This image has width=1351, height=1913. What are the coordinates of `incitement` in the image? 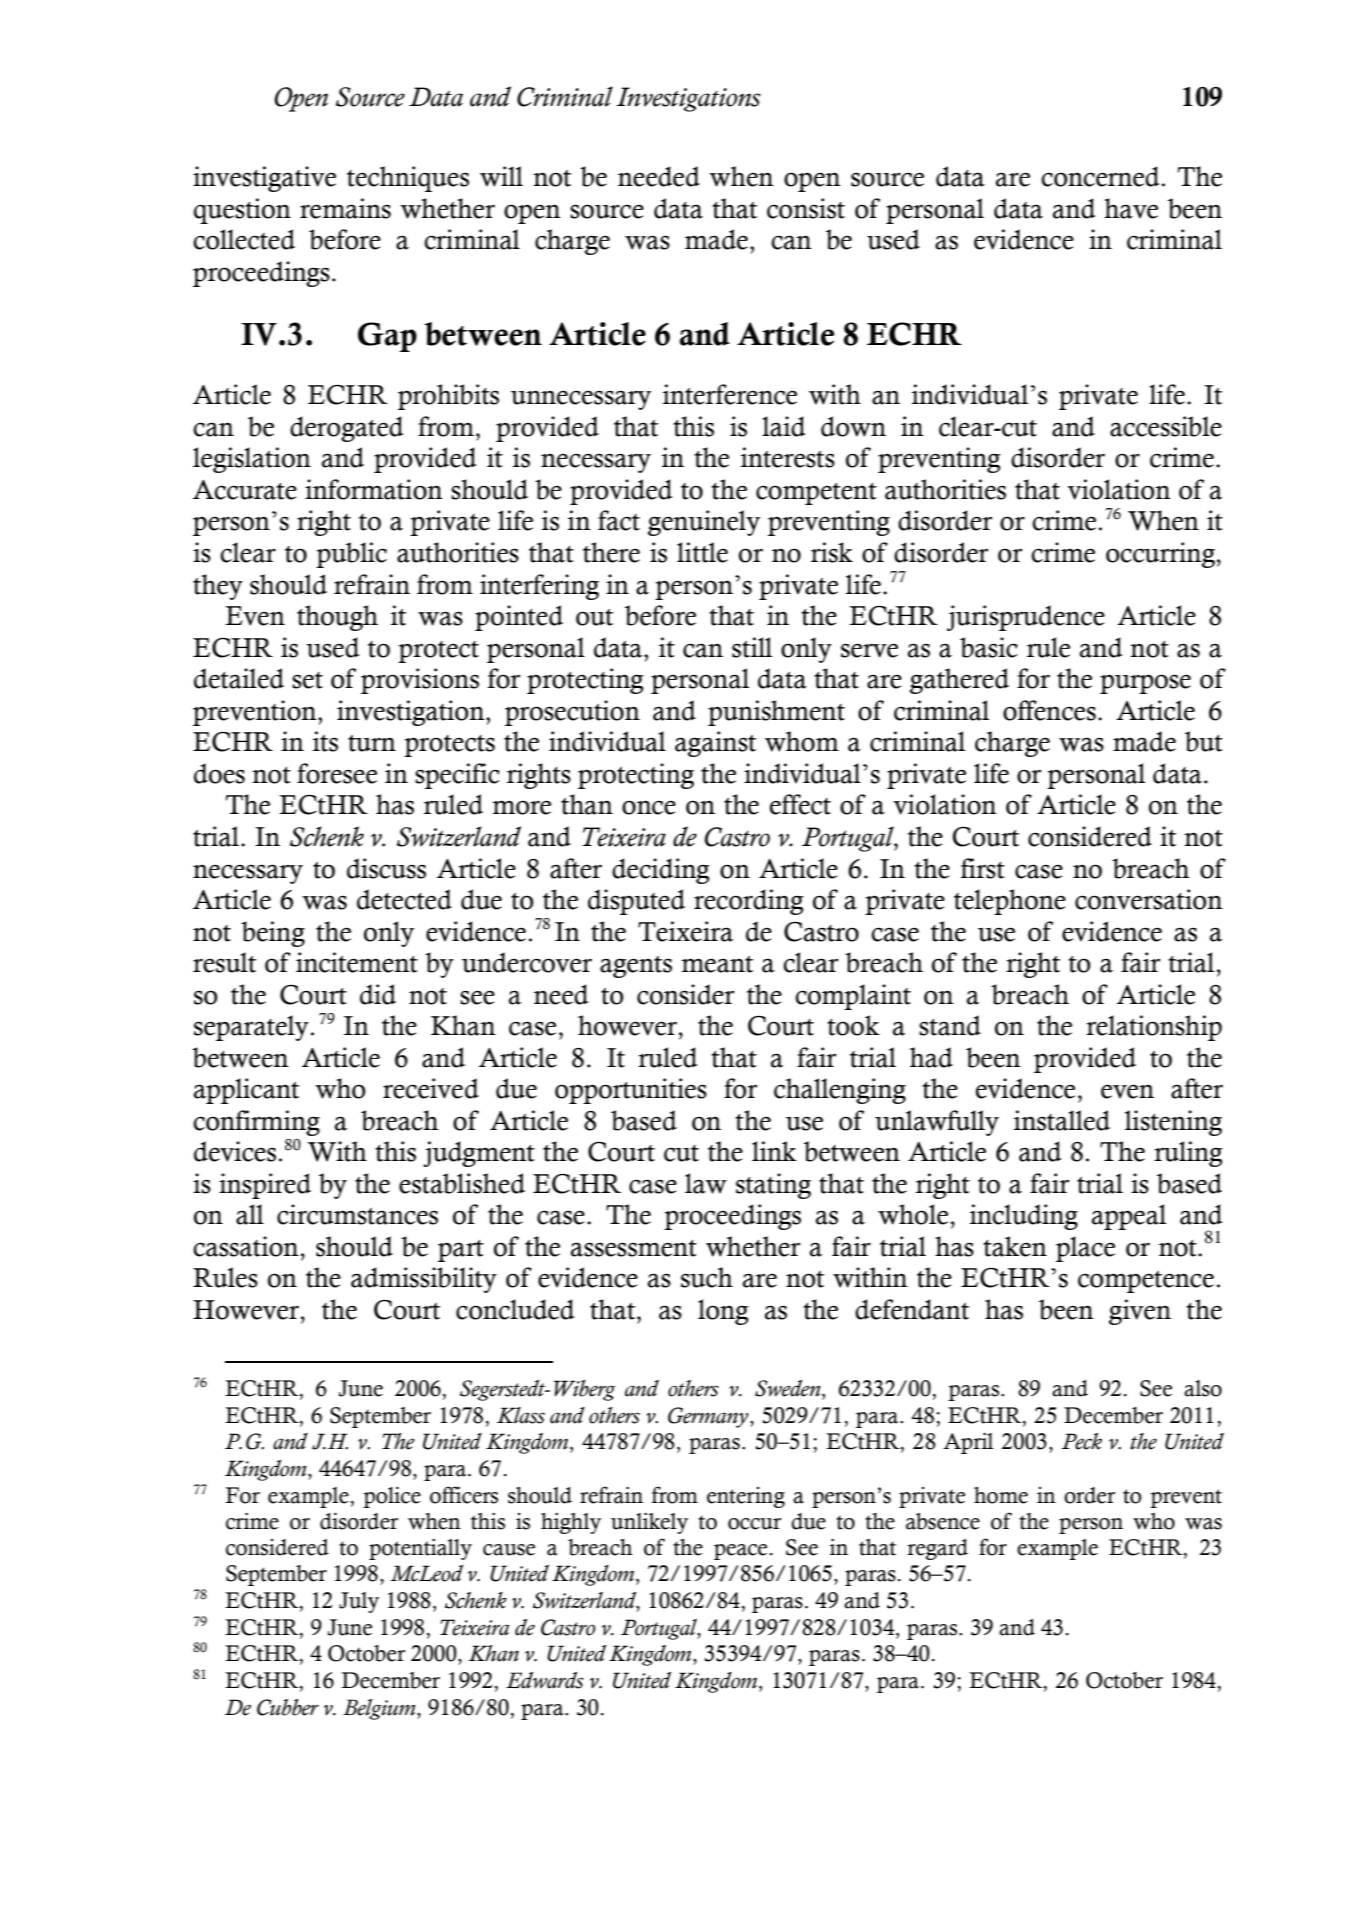 It's located at (357, 962).
